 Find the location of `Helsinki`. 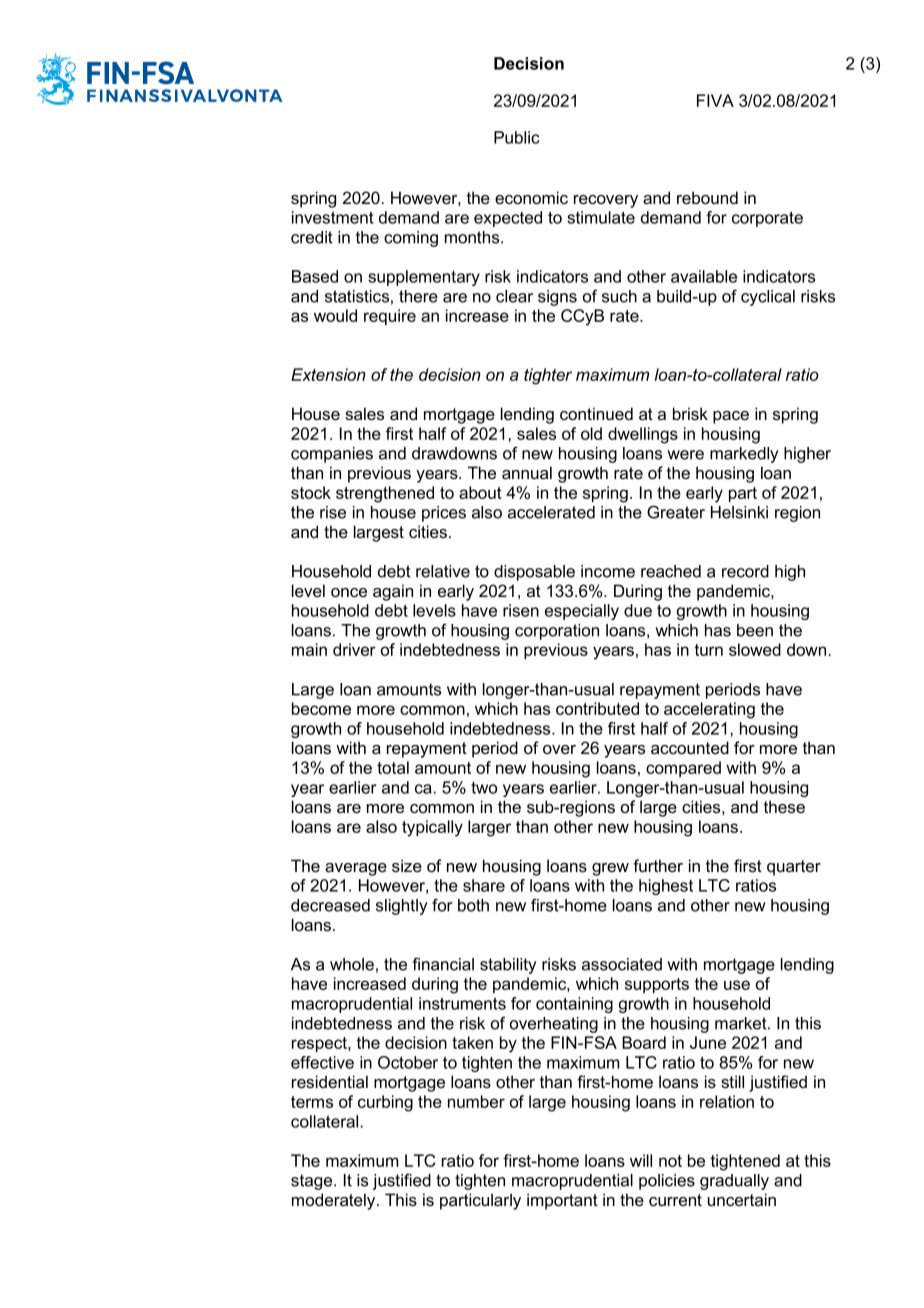

Helsinki is located at coordinates (739, 512).
